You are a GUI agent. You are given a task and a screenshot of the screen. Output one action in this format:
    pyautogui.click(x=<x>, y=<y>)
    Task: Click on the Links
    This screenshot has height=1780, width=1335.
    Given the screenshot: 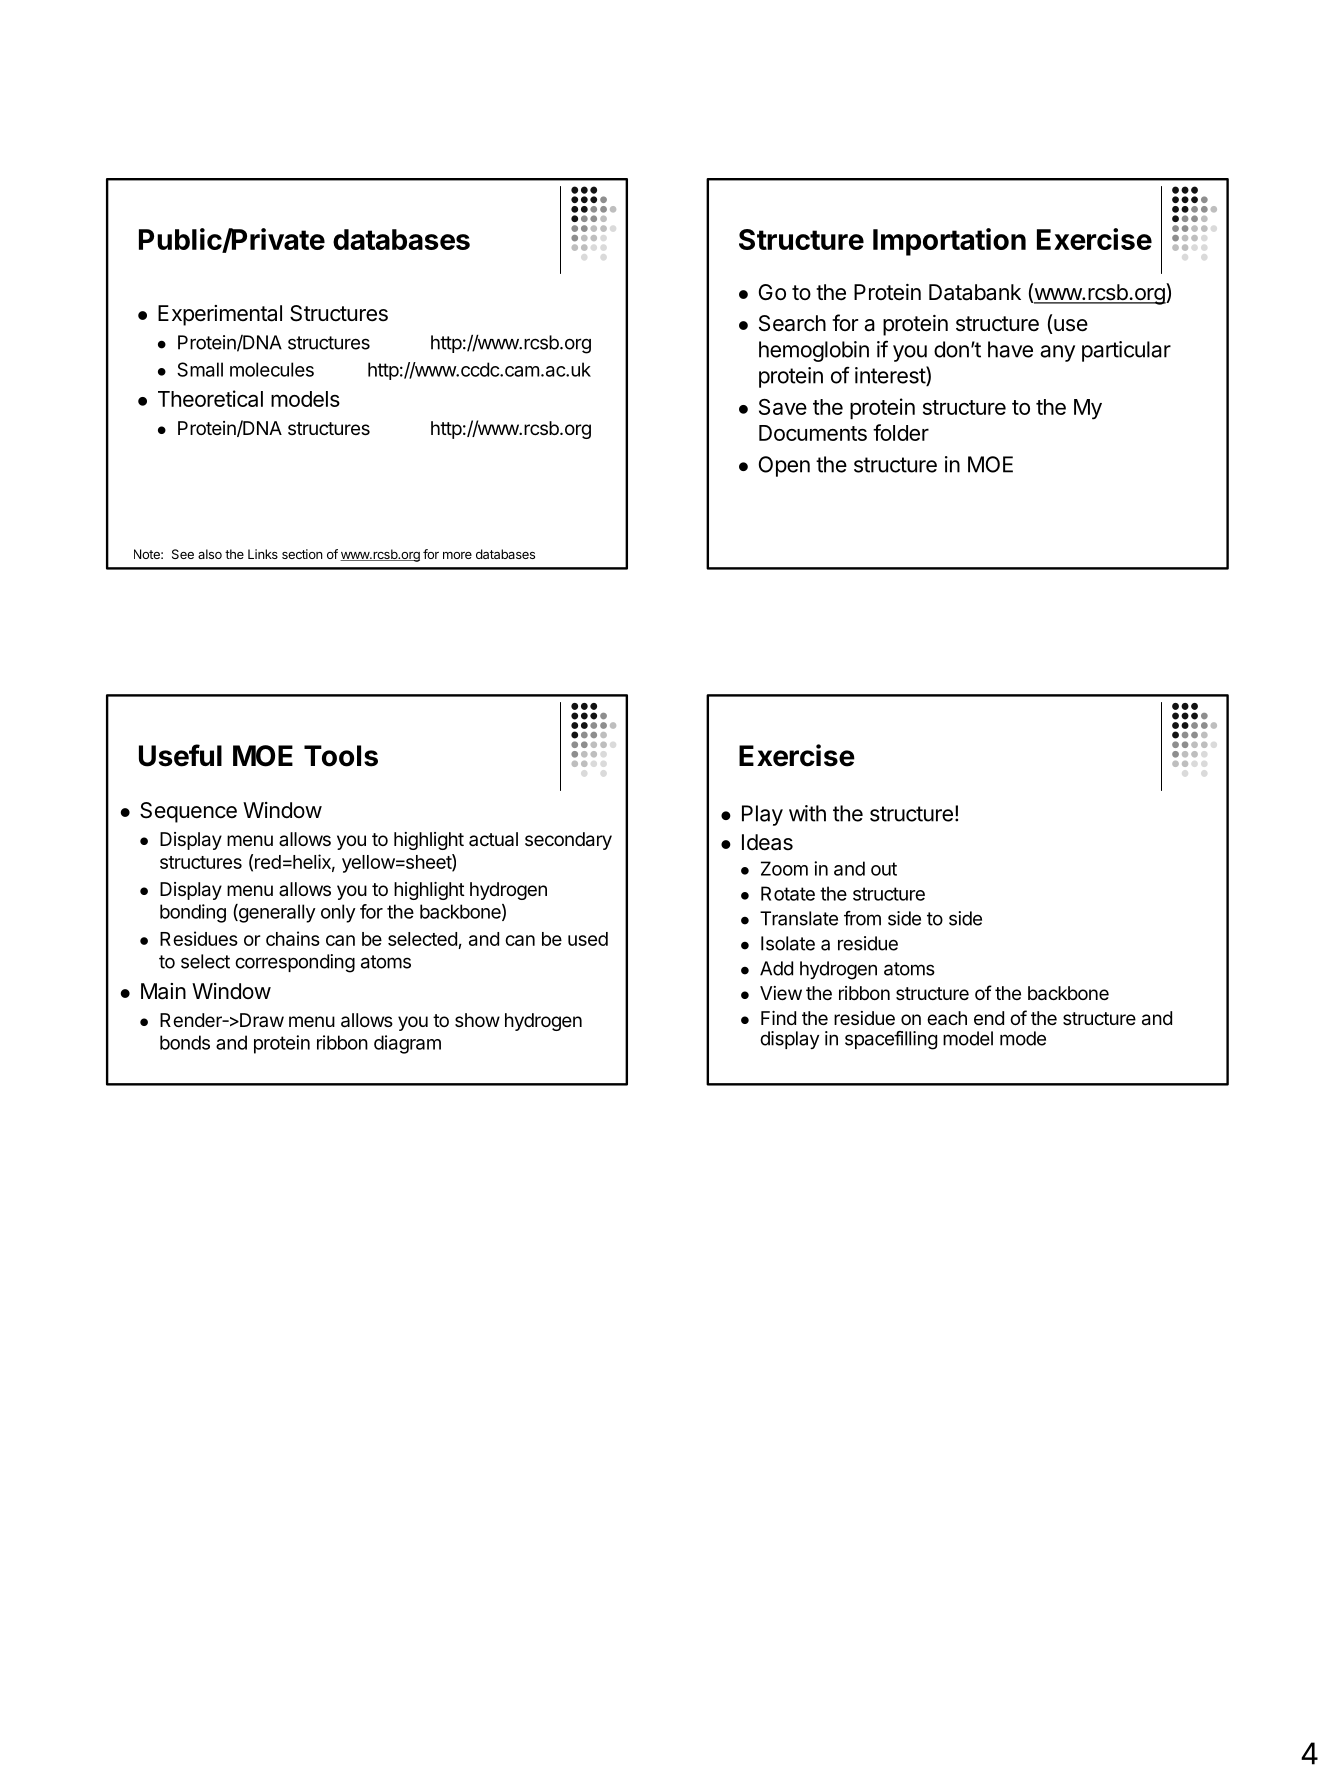 What is the action you would take?
    pyautogui.click(x=263, y=554)
